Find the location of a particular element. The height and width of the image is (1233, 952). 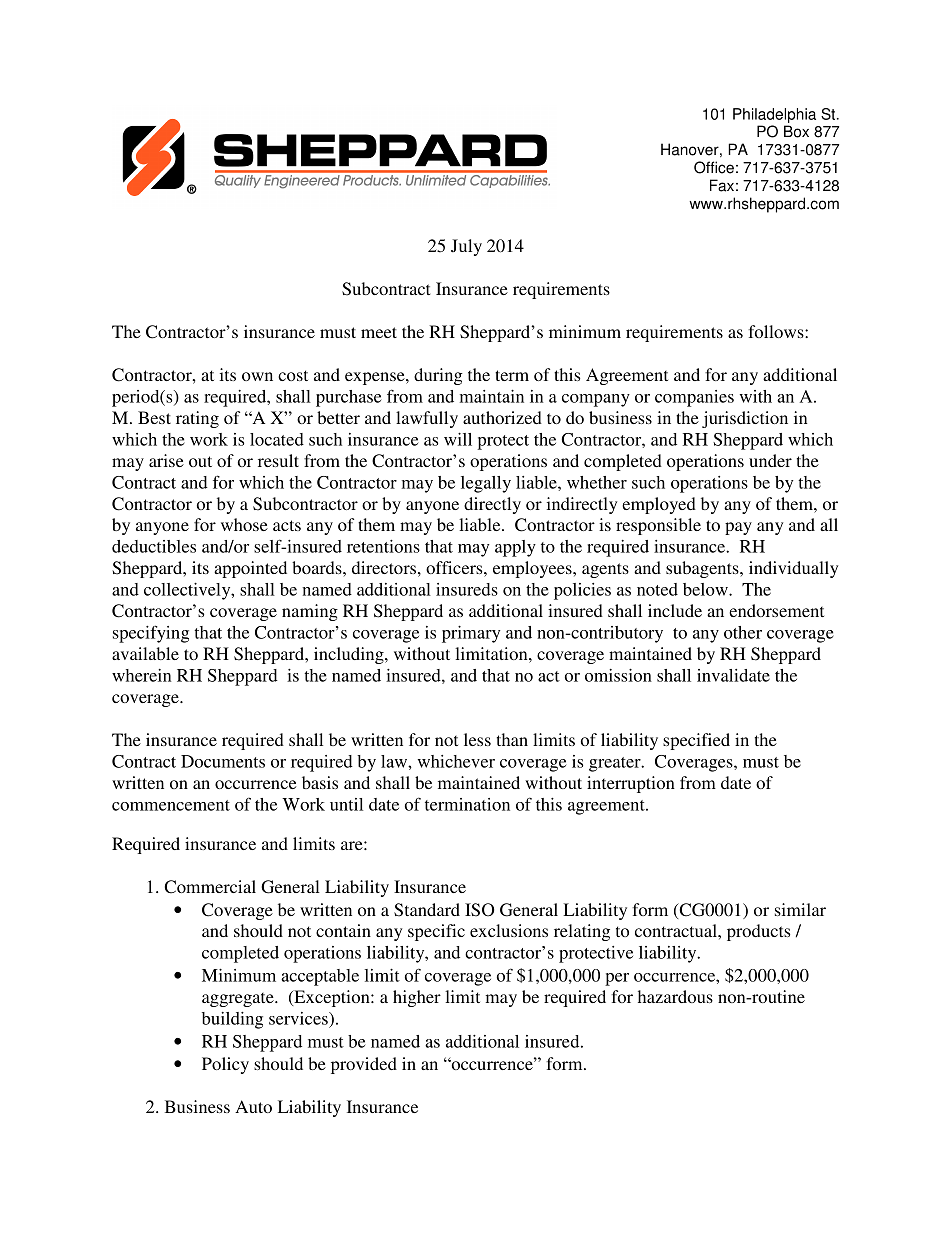

will is located at coordinates (458, 439).
